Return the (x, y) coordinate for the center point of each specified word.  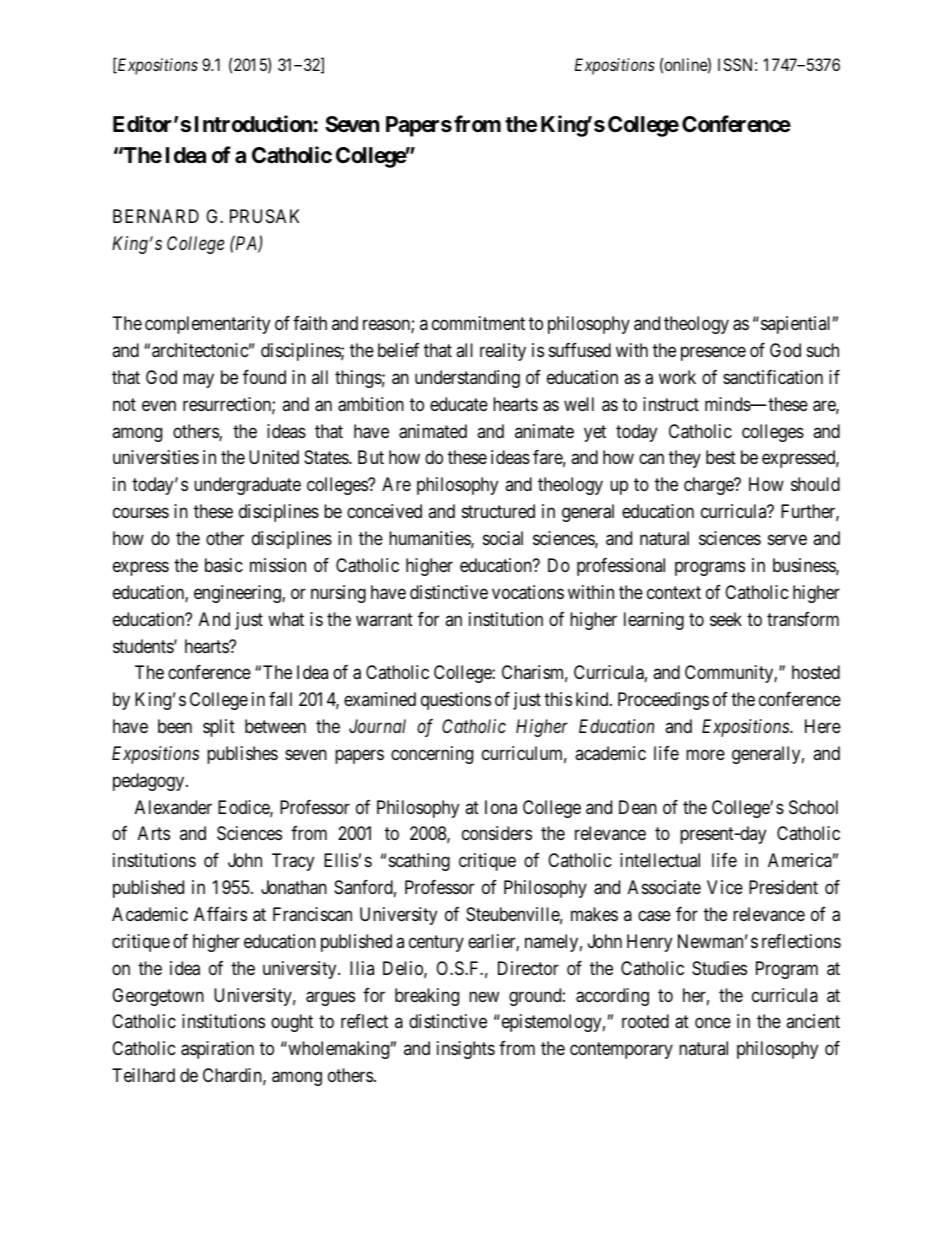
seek (726, 619)
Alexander (173, 807)
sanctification (773, 377)
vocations (528, 592)
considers (497, 833)
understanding (467, 379)
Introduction (253, 123)
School (813, 807)
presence (713, 354)
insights (466, 1050)
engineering (238, 594)
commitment (478, 323)
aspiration (217, 1050)
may (198, 380)
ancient (813, 1021)
